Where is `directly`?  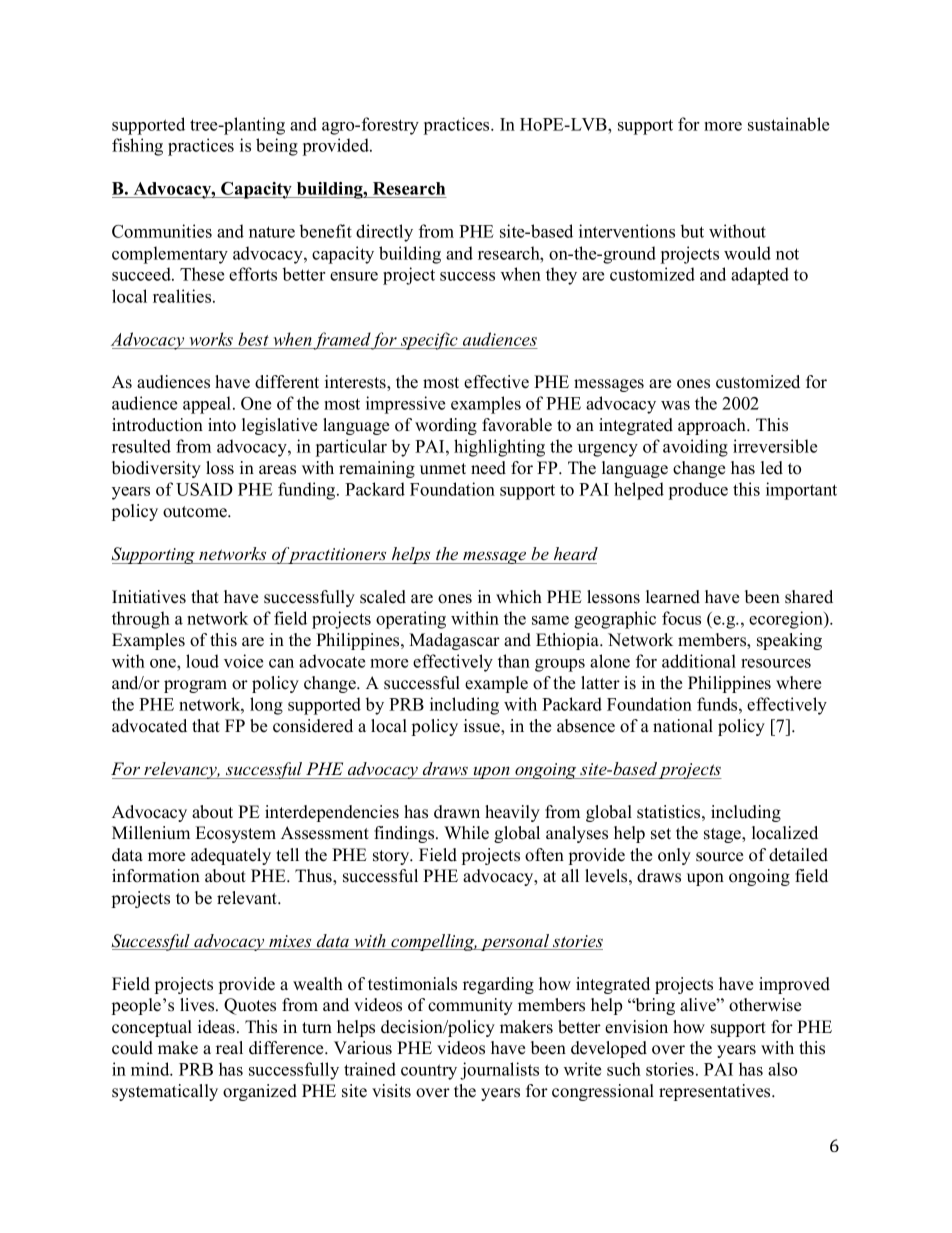 directly is located at coordinates (384, 233).
